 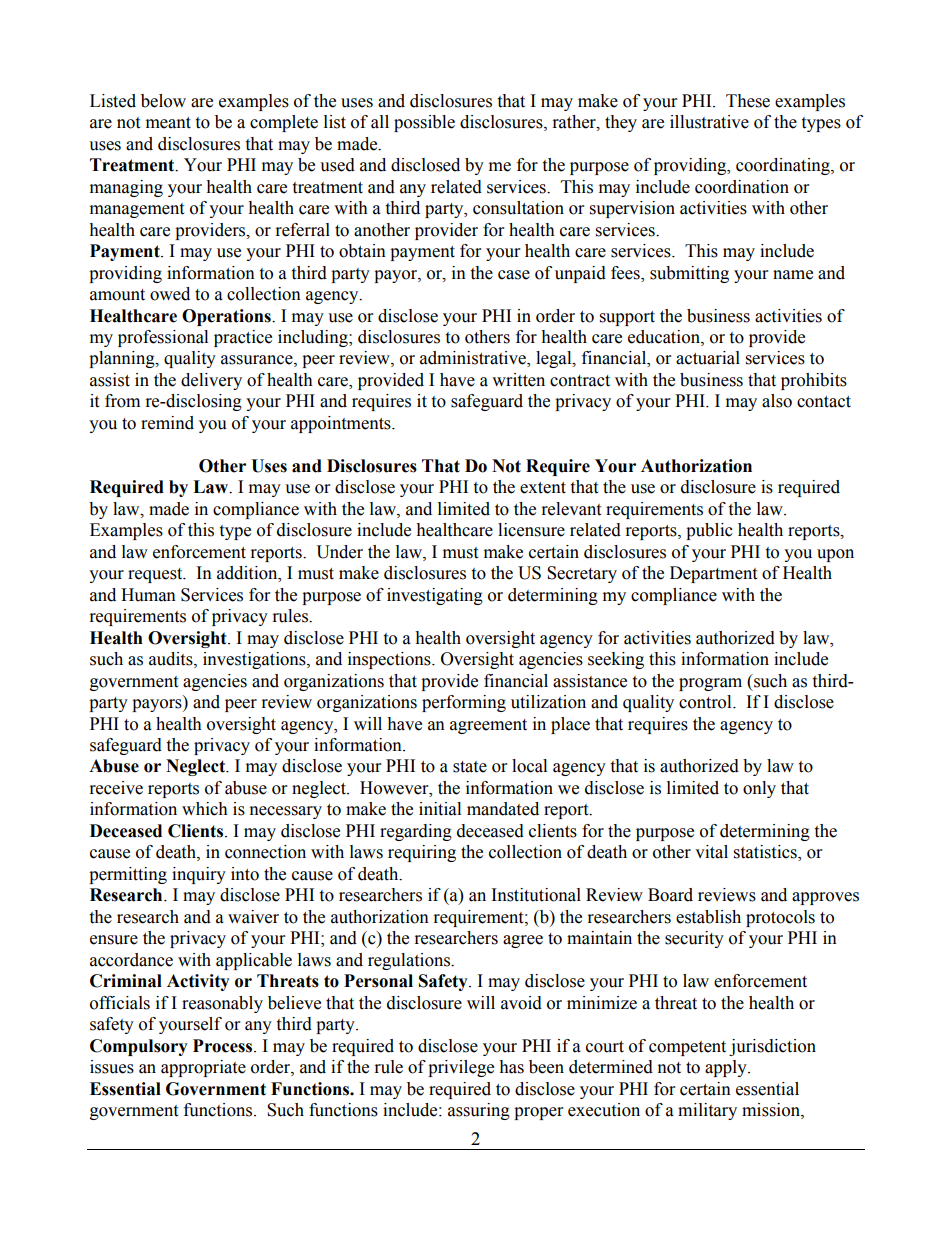 I want to click on meant, so click(x=168, y=123).
